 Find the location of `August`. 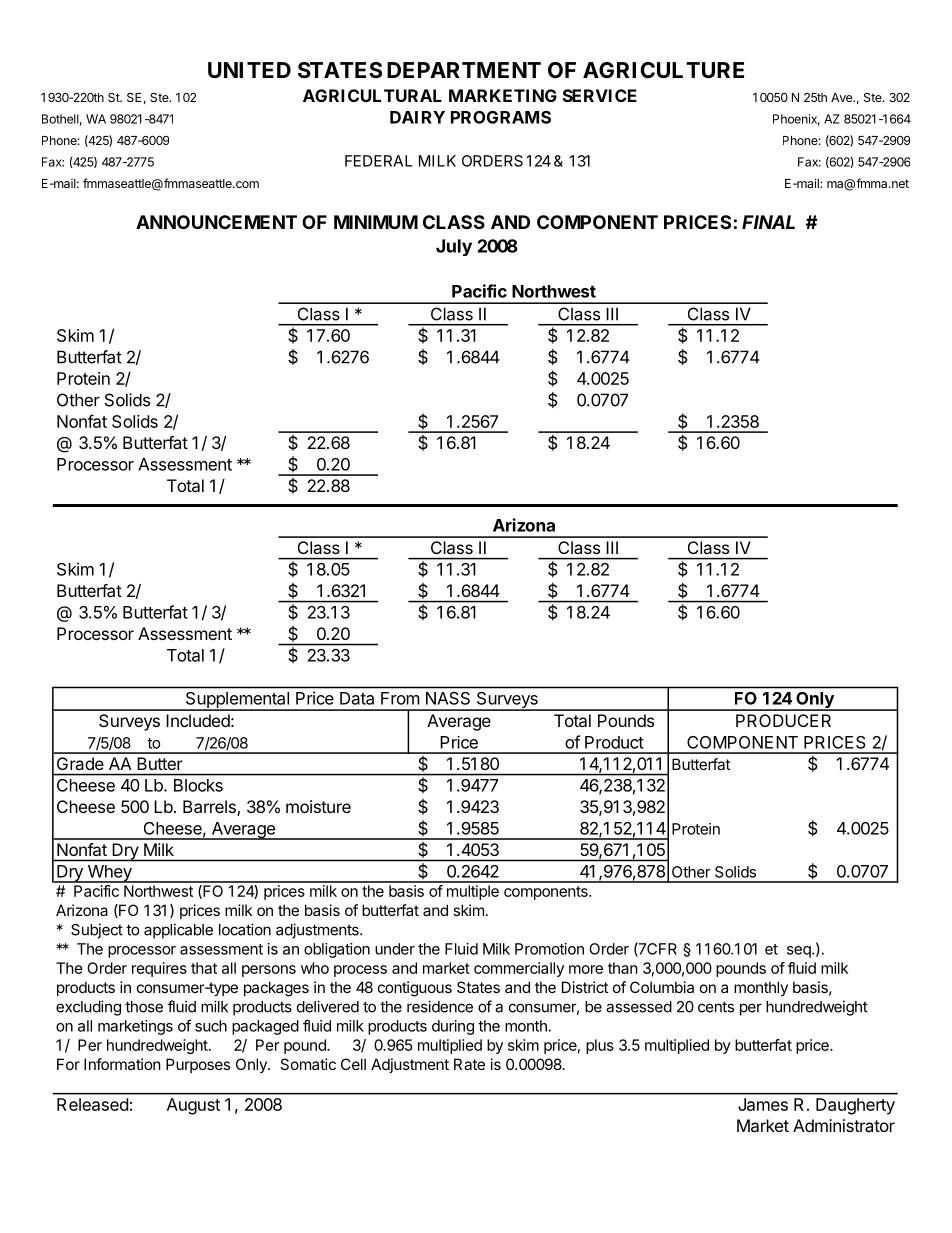

August is located at coordinates (193, 1106).
